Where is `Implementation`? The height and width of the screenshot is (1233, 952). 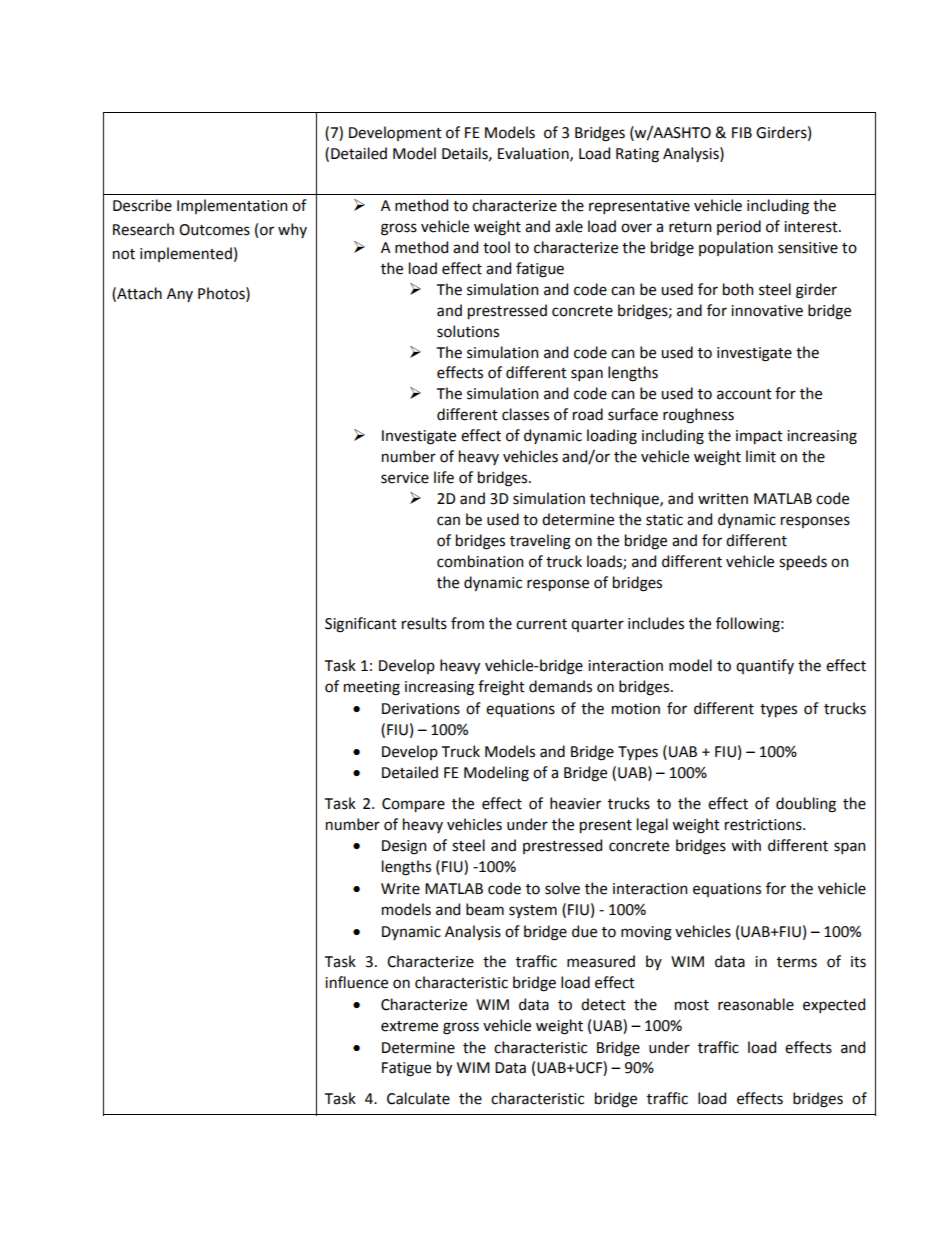
Implementation is located at coordinates (232, 206).
